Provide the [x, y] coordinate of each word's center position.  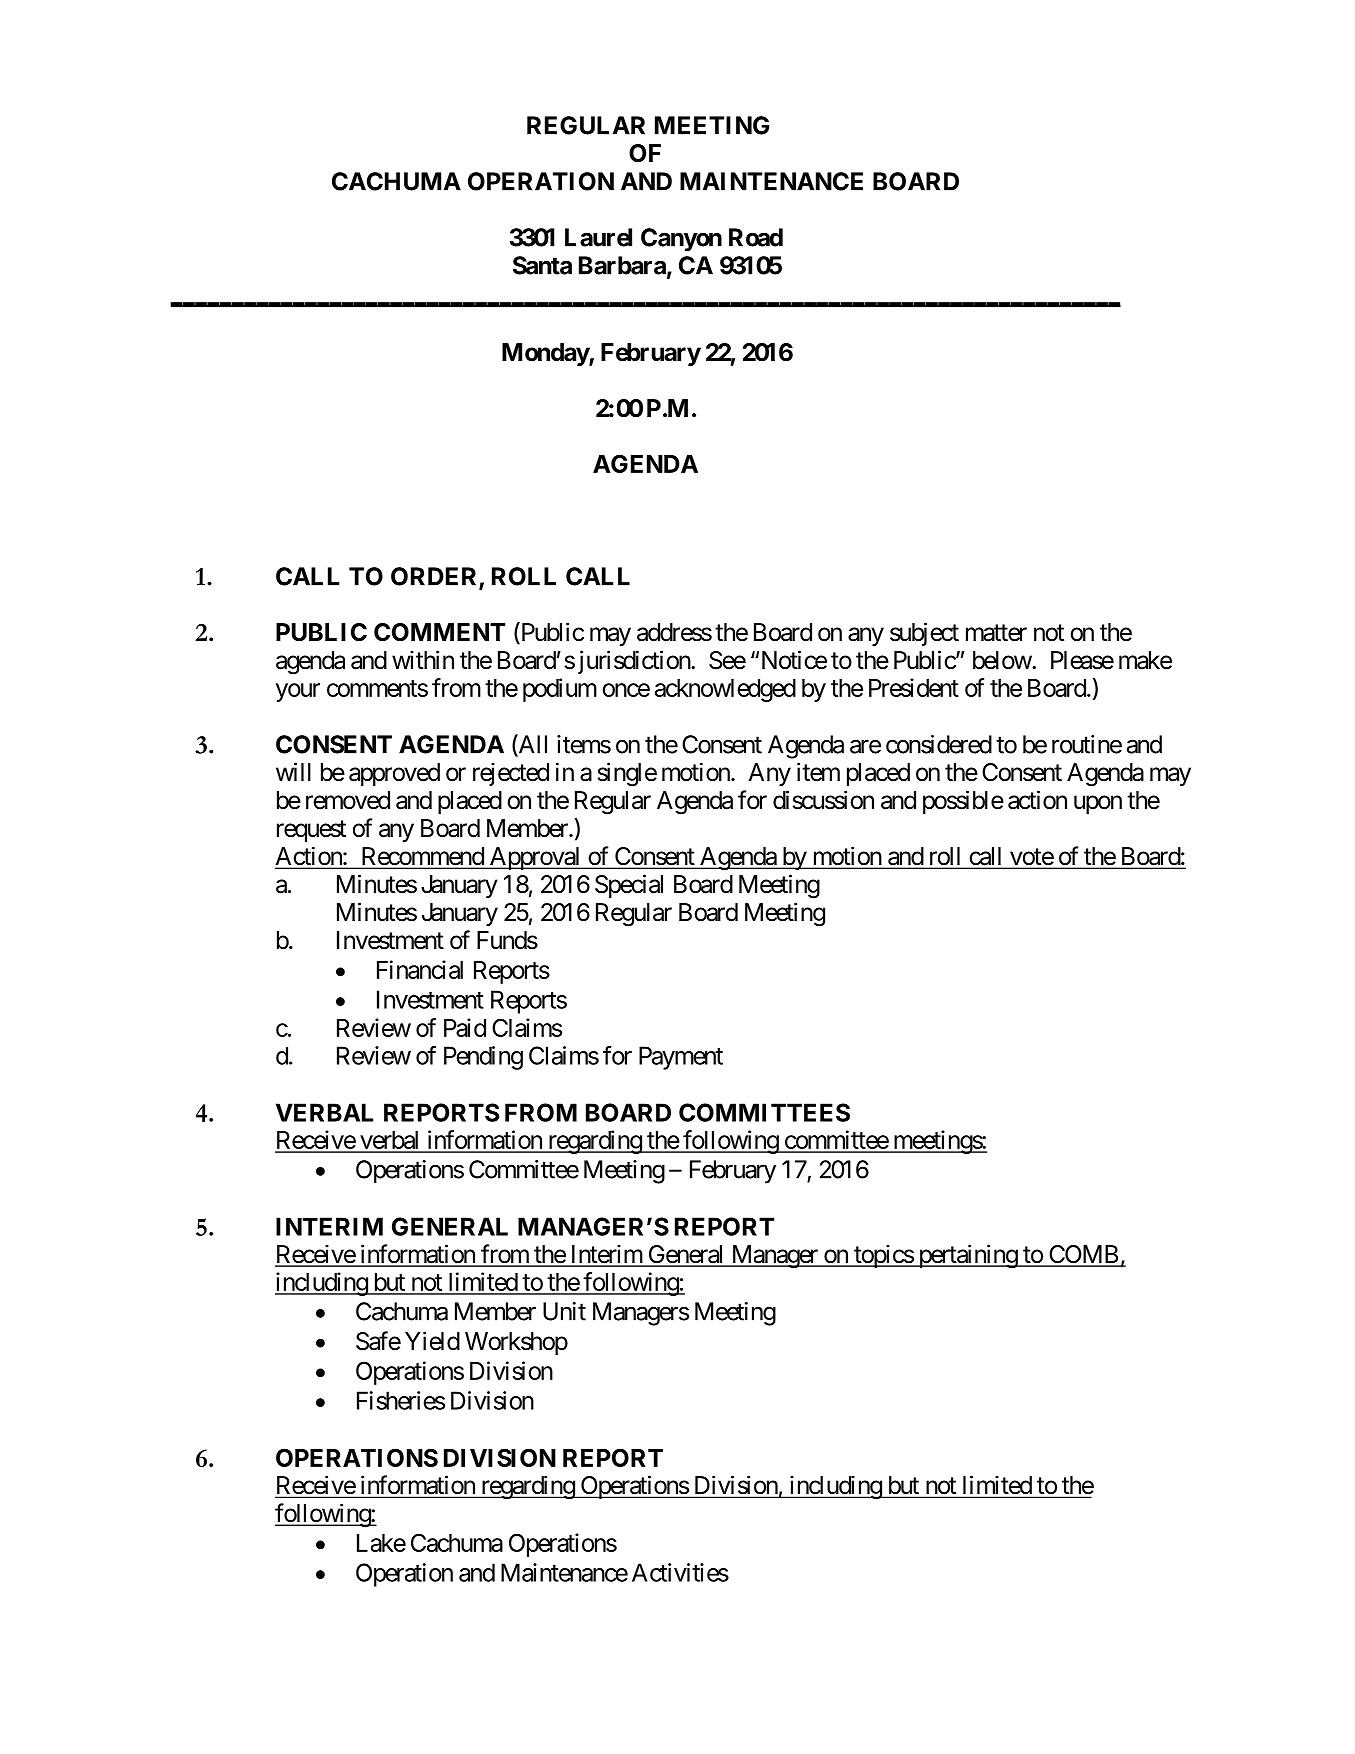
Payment [681, 1058]
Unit [564, 1311]
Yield [432, 1341]
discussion [823, 800]
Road [756, 237]
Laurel [598, 237]
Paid [465, 1027]
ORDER [435, 577]
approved [394, 774]
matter [996, 633]
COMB [1083, 1255]
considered [939, 744]
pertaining [967, 1256]
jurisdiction [635, 662]
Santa [542, 265]
